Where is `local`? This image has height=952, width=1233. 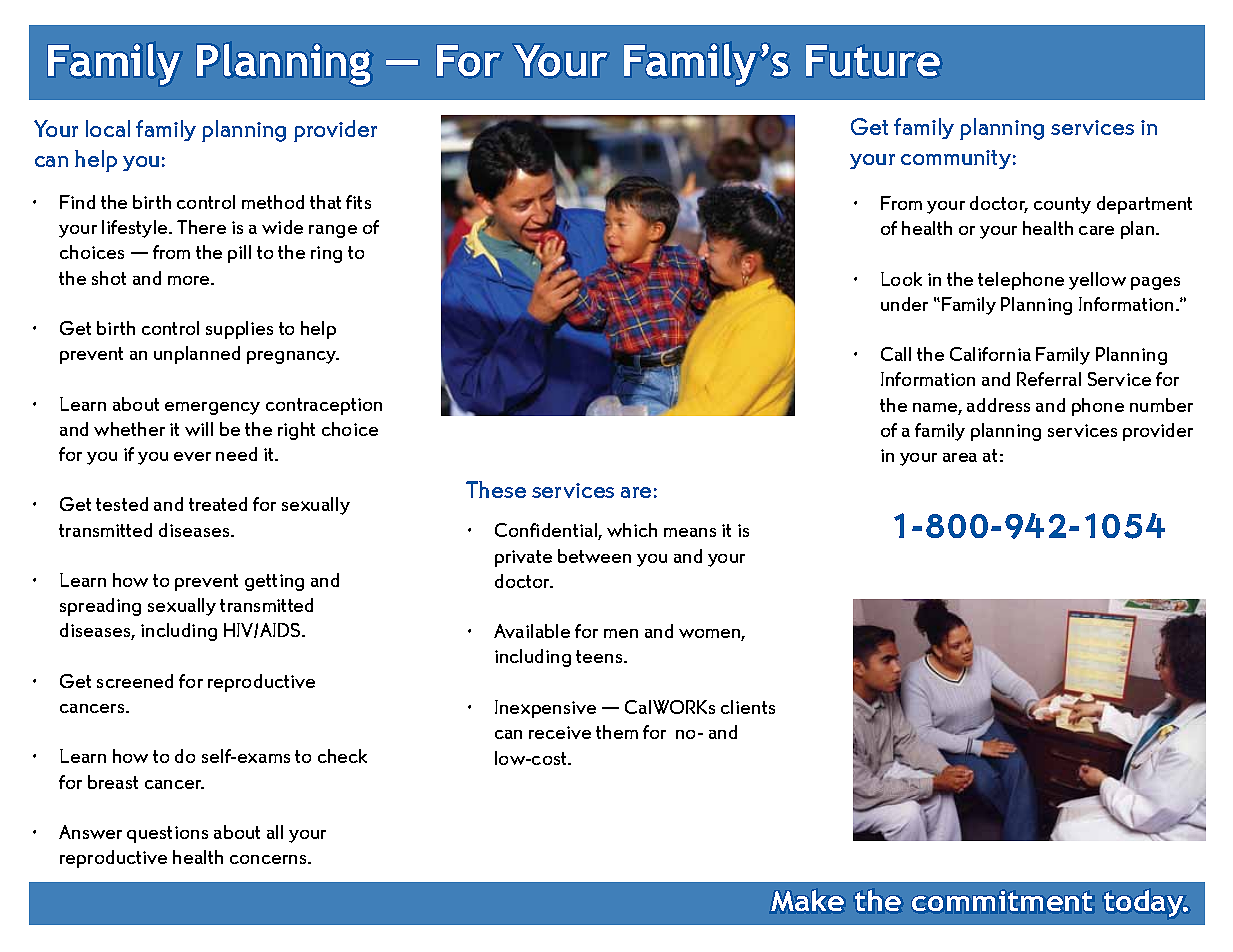
local is located at coordinates (108, 128).
